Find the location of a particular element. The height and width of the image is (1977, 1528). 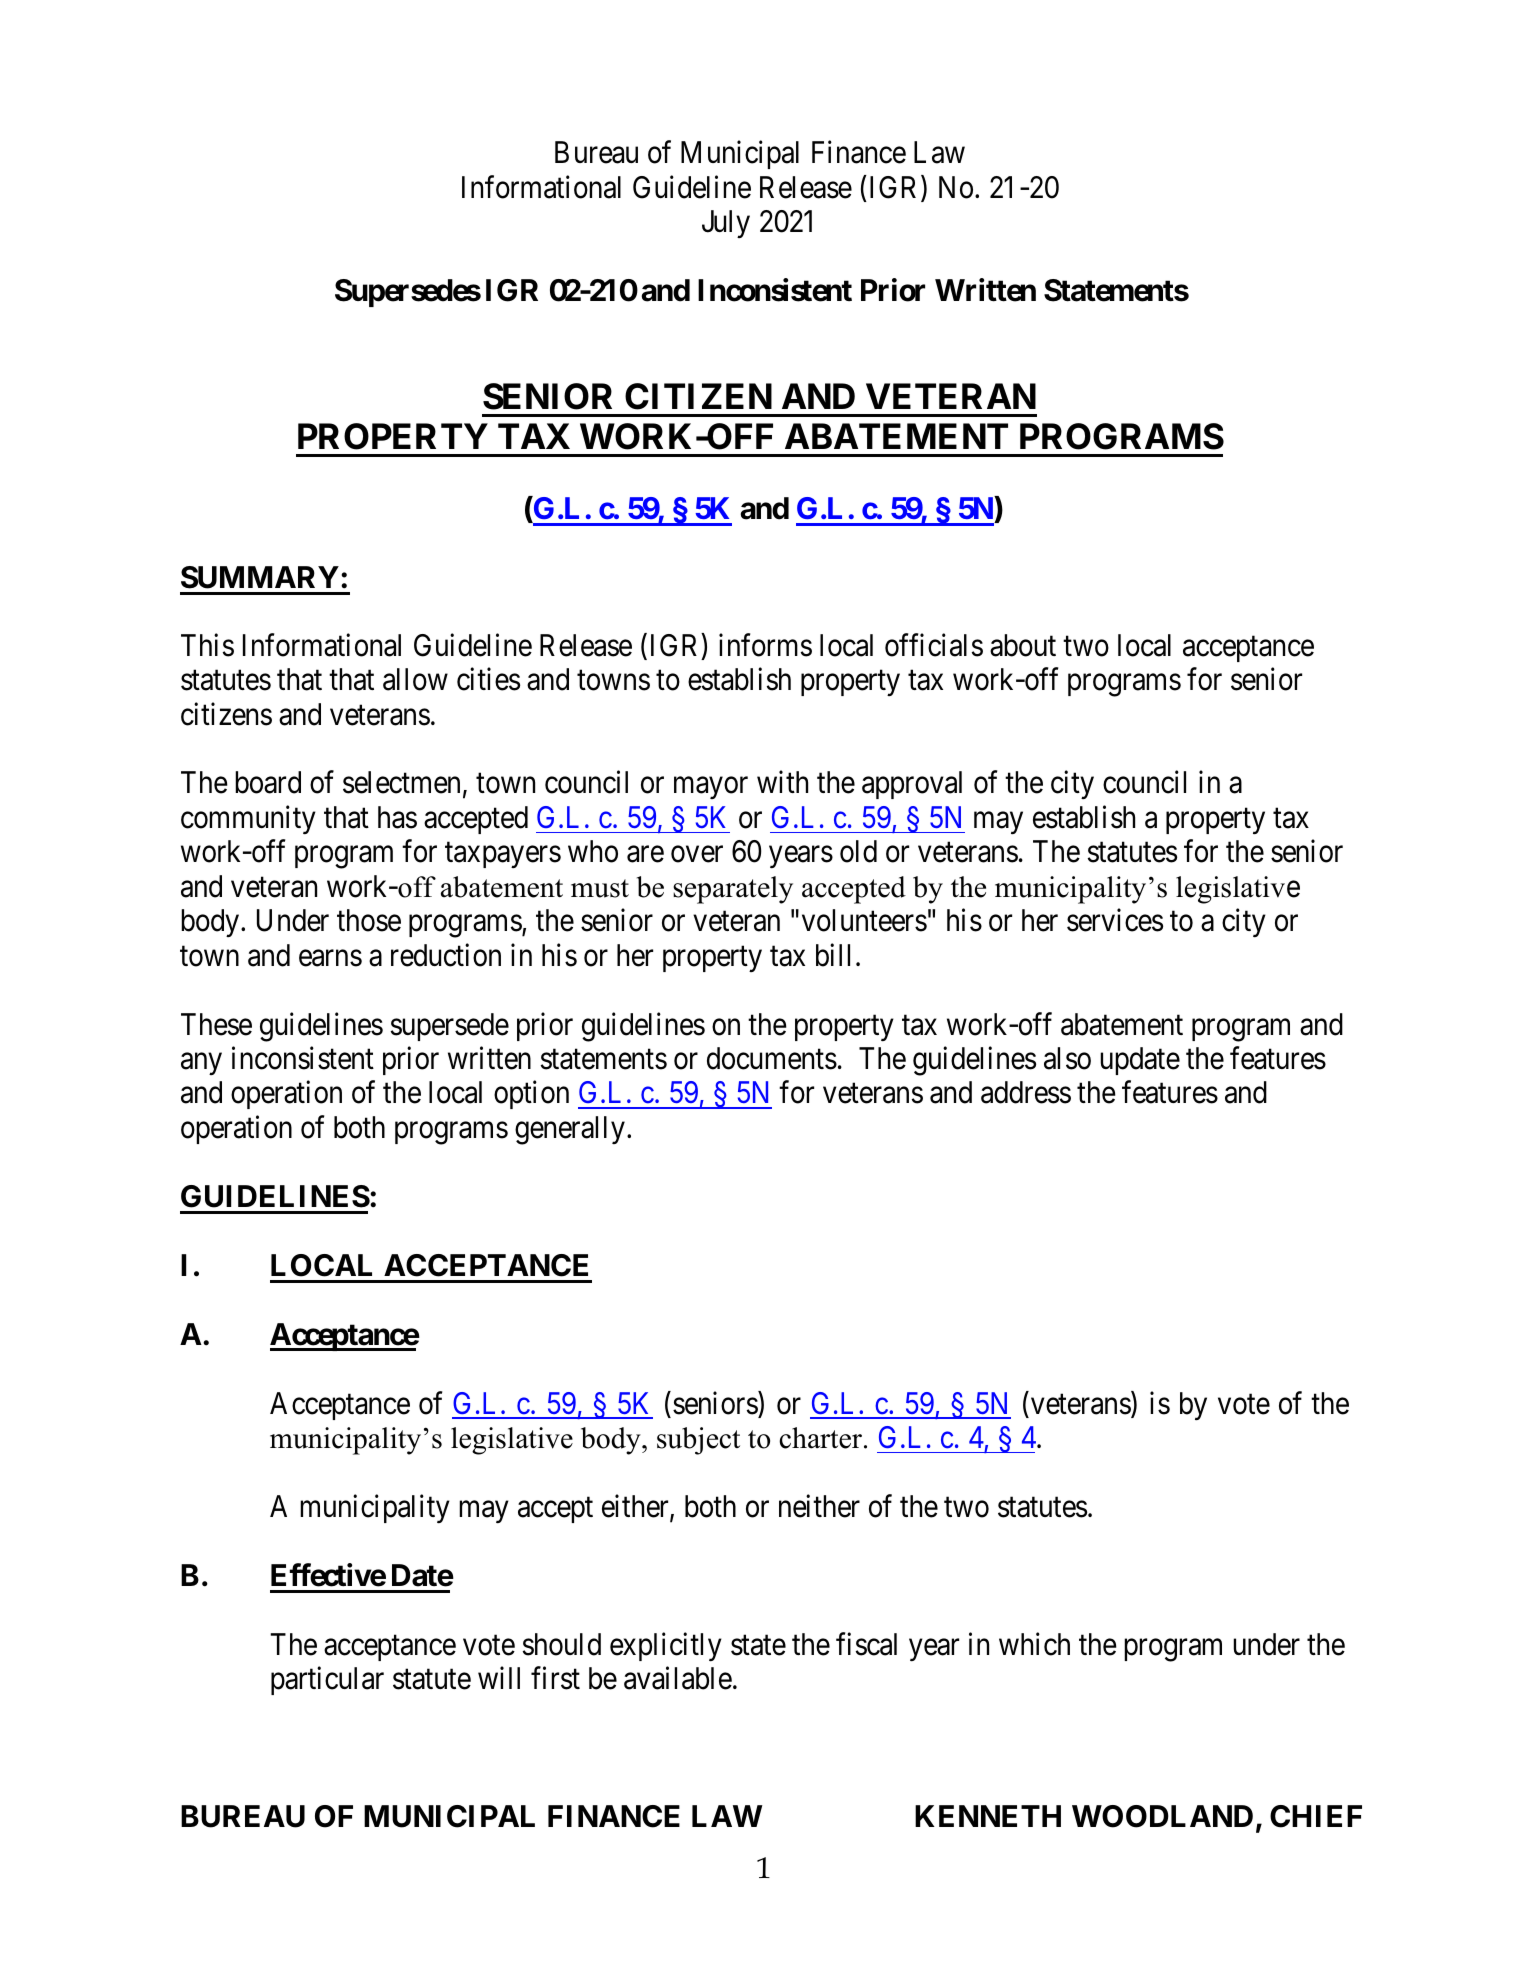

also is located at coordinates (1067, 1058).
